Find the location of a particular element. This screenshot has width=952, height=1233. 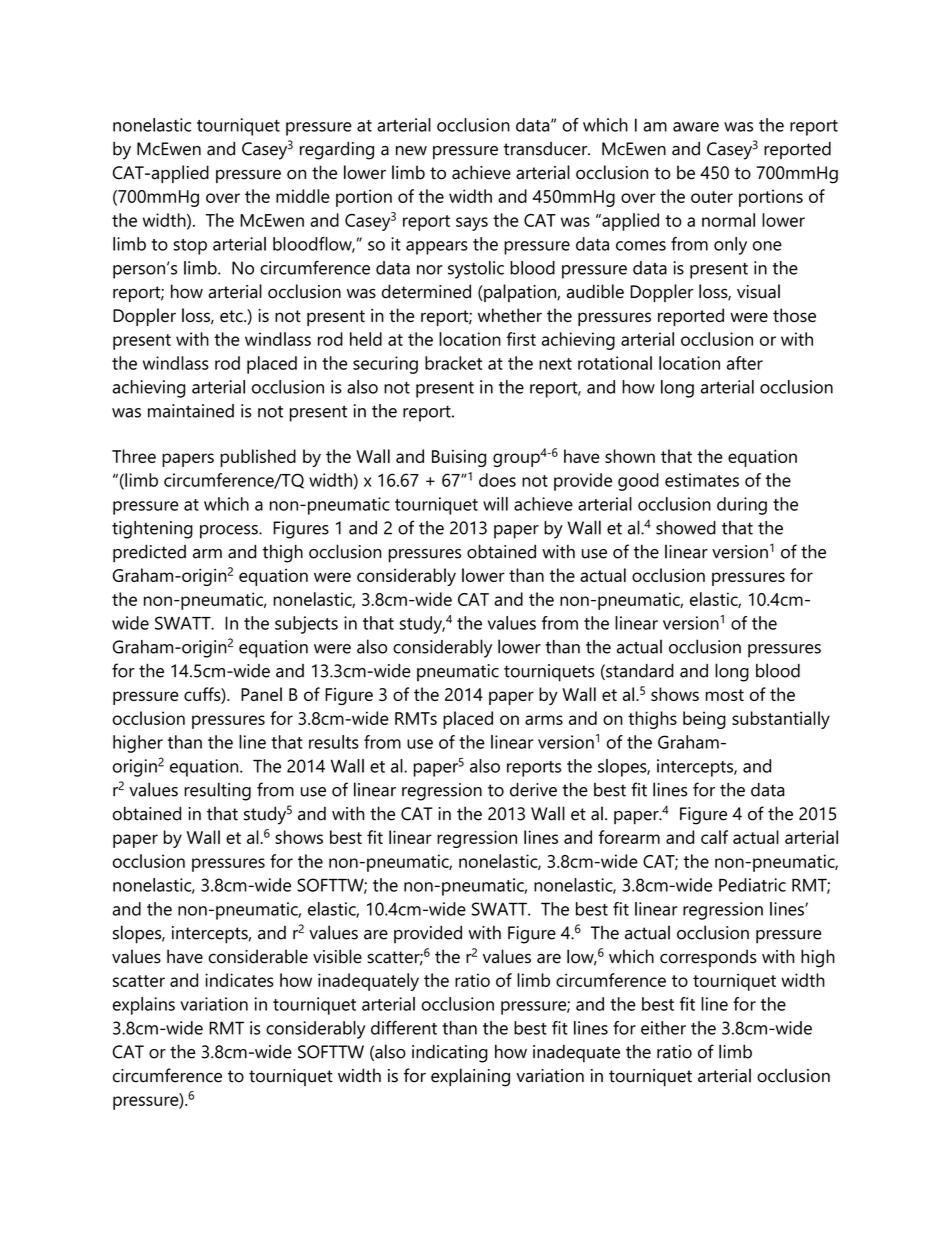

after is located at coordinates (745, 363).
